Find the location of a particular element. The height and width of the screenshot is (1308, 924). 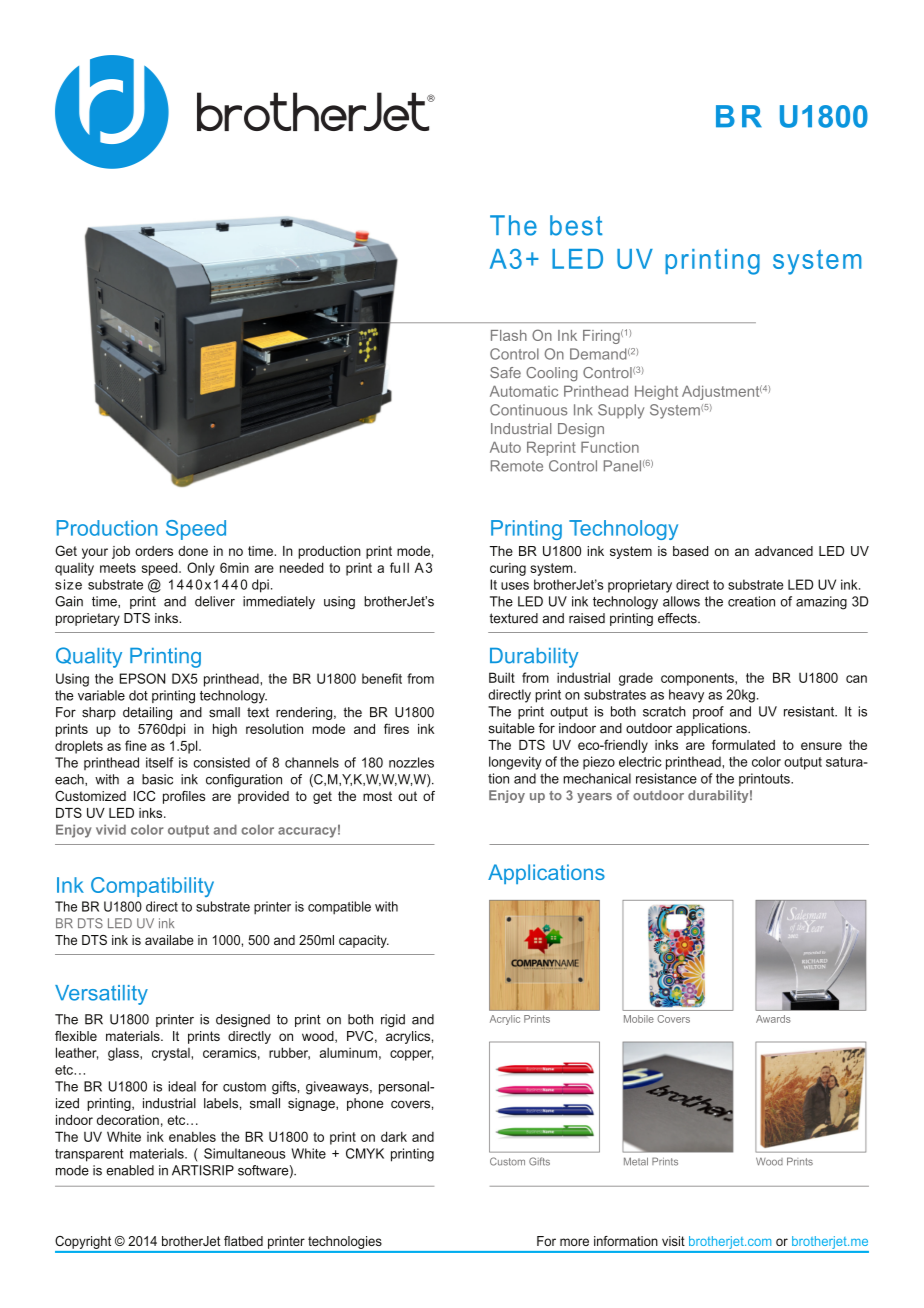

Flash is located at coordinates (509, 335).
